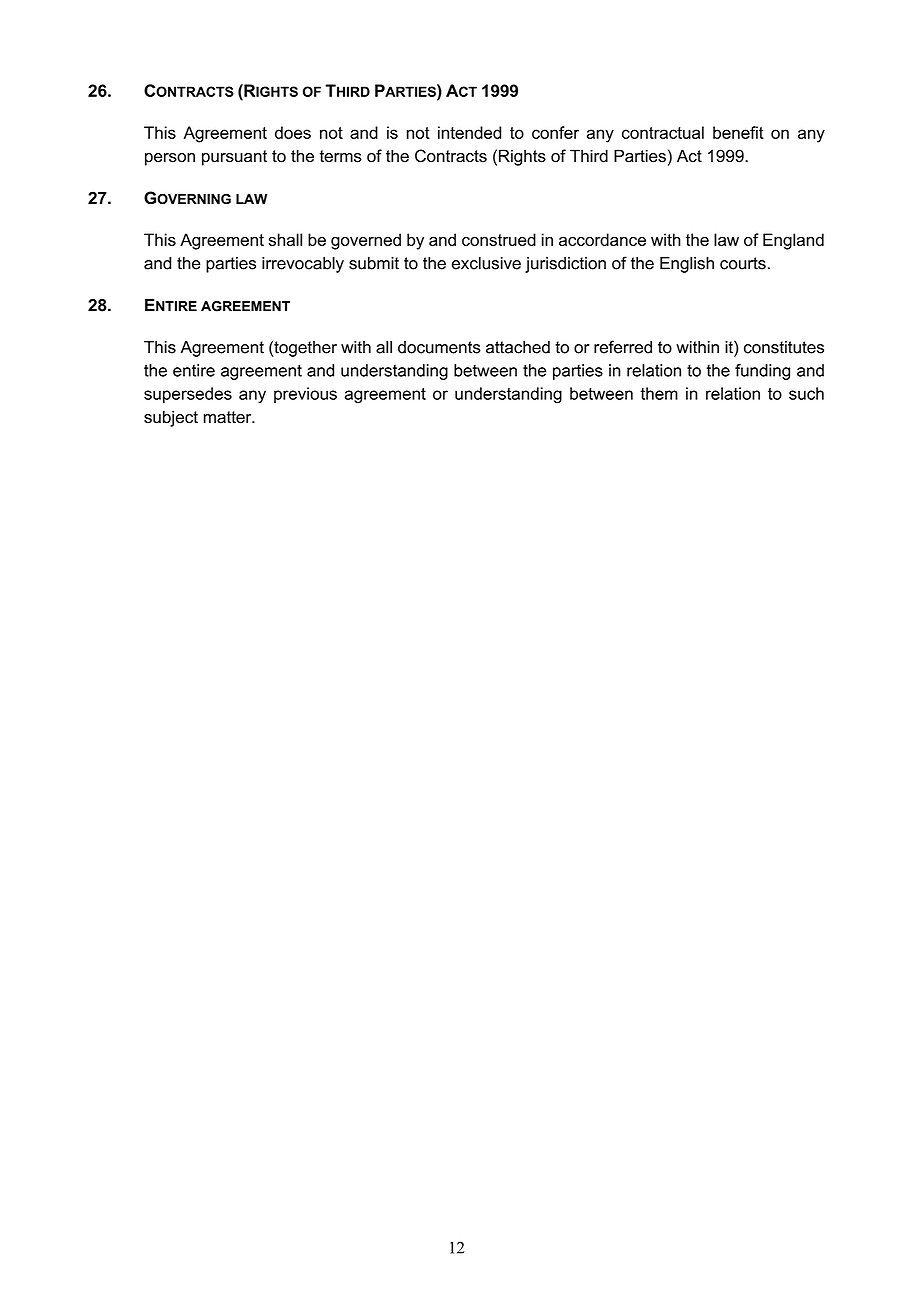 This screenshot has height=1308, width=924. Describe the element at coordinates (469, 132) in the screenshot. I see `intended` at that location.
